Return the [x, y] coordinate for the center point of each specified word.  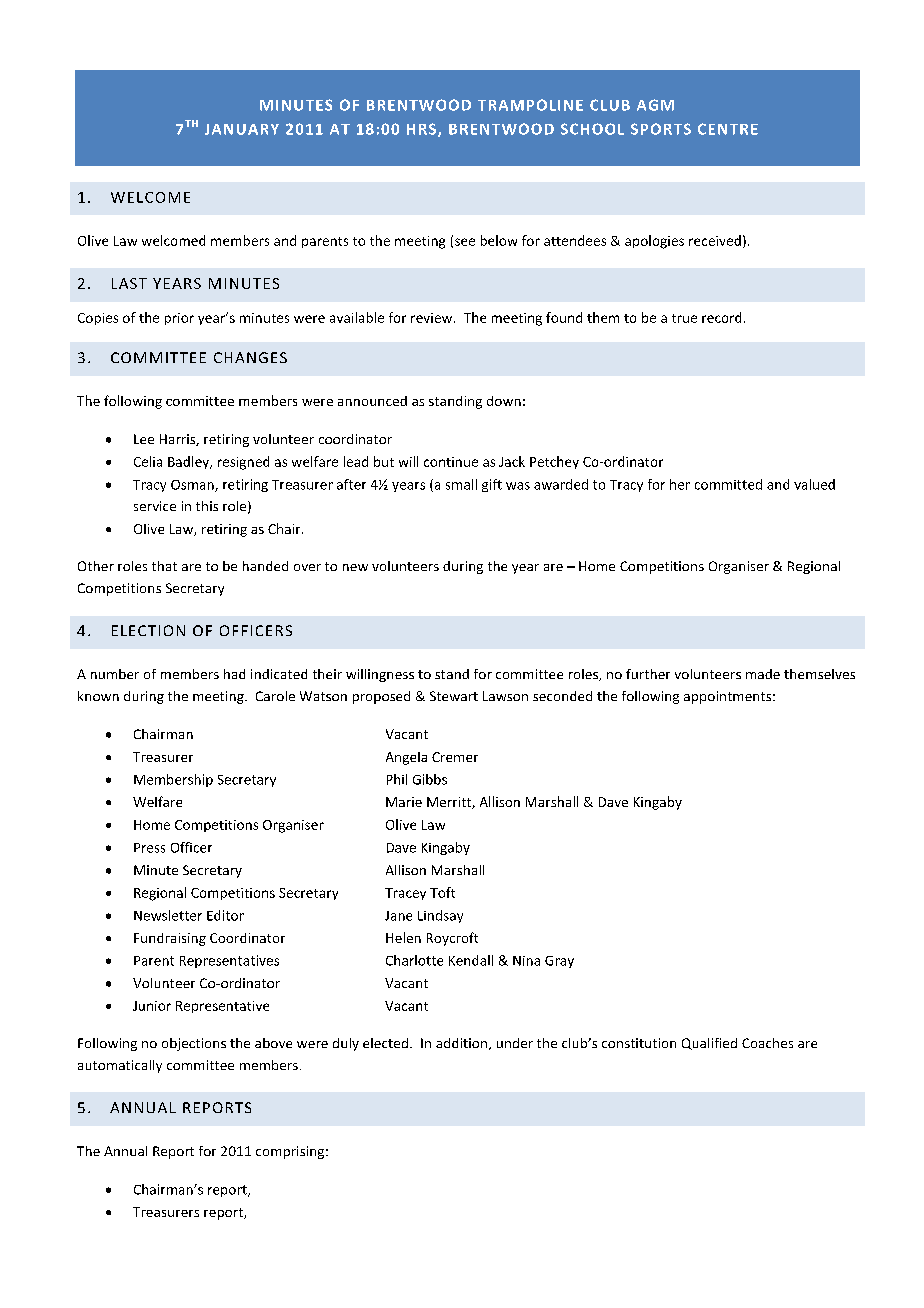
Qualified [709, 1044]
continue [451, 462]
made [763, 674]
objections [194, 1044]
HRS [423, 130]
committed [728, 484]
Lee [144, 439]
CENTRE [728, 129]
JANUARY [242, 129]
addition [463, 1044]
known [98, 696]
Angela [406, 758]
